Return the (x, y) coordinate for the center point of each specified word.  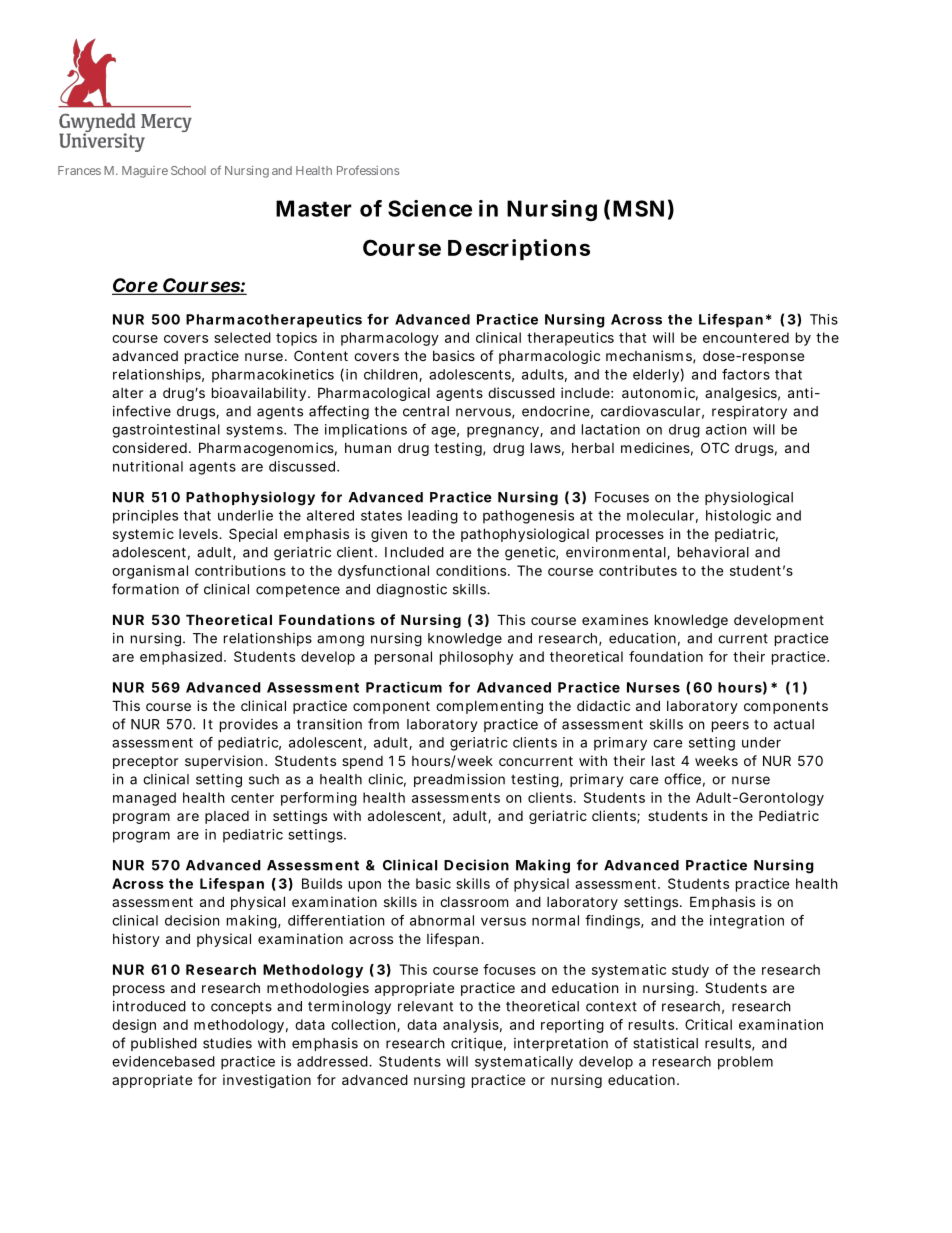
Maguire (145, 172)
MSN (638, 208)
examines (615, 619)
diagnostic (411, 591)
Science (430, 208)
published (164, 1044)
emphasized (181, 658)
